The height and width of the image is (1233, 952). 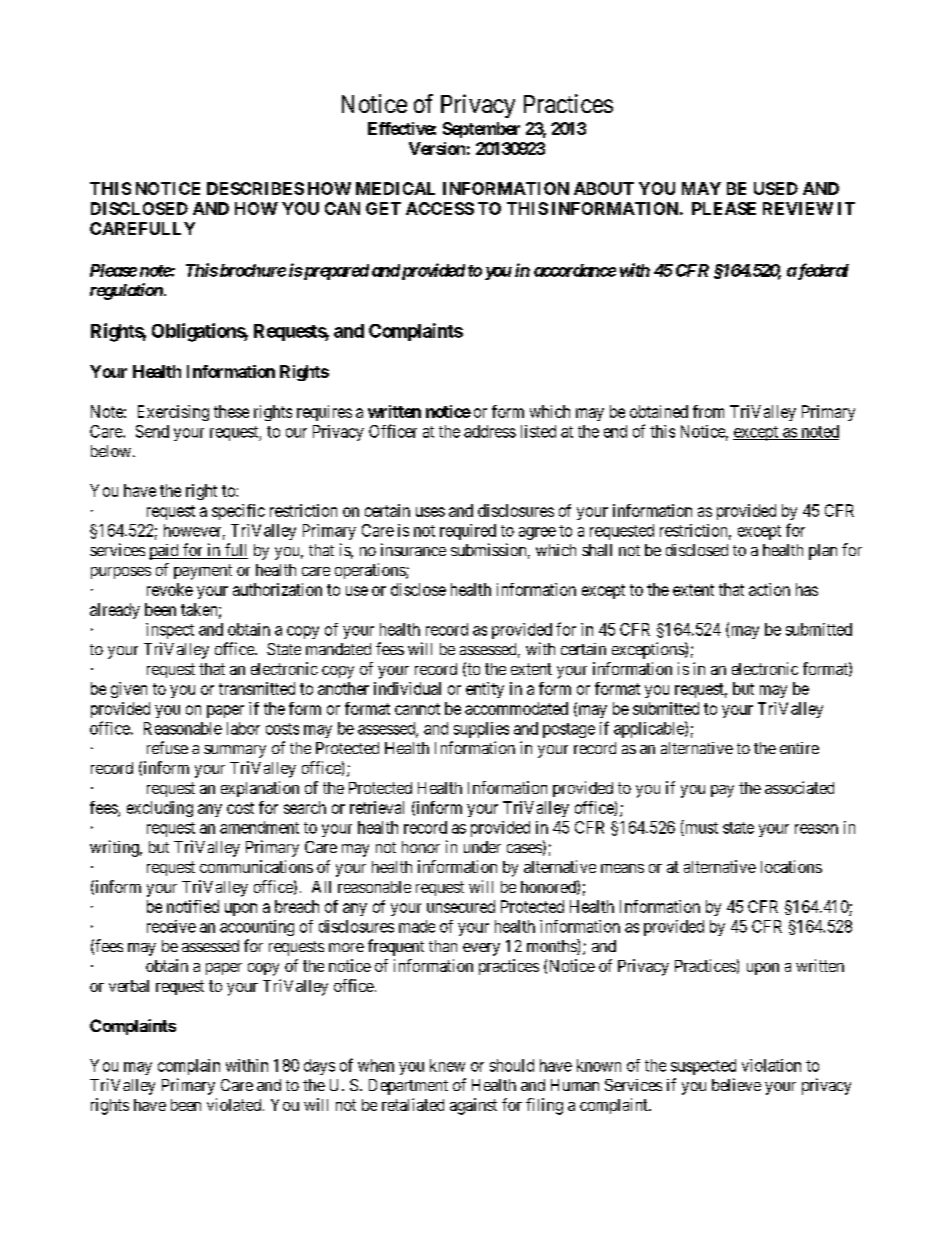 I want to click on USED, so click(x=776, y=188).
